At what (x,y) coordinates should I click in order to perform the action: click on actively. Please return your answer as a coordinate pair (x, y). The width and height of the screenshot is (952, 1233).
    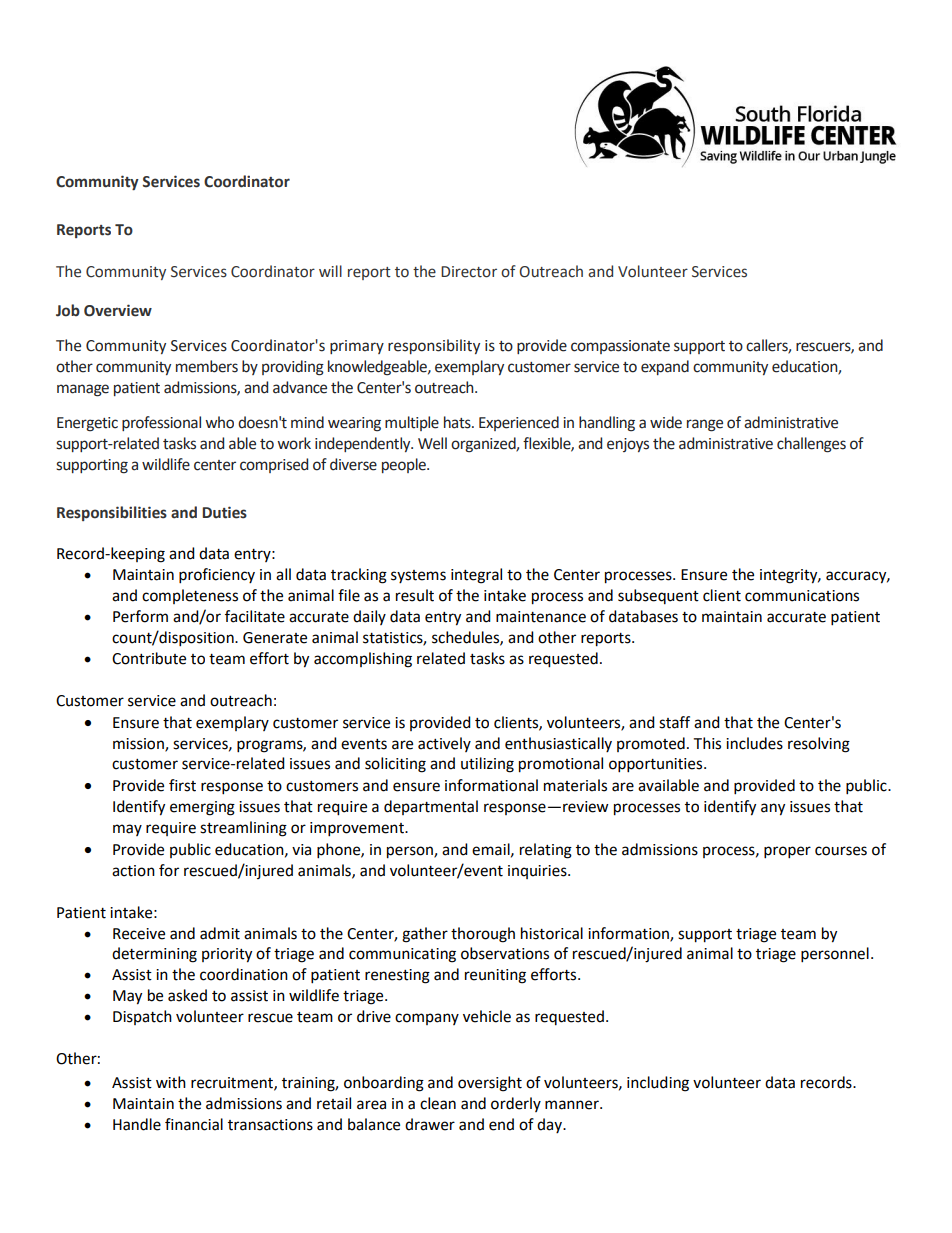
    Looking at the image, I should click on (444, 744).
